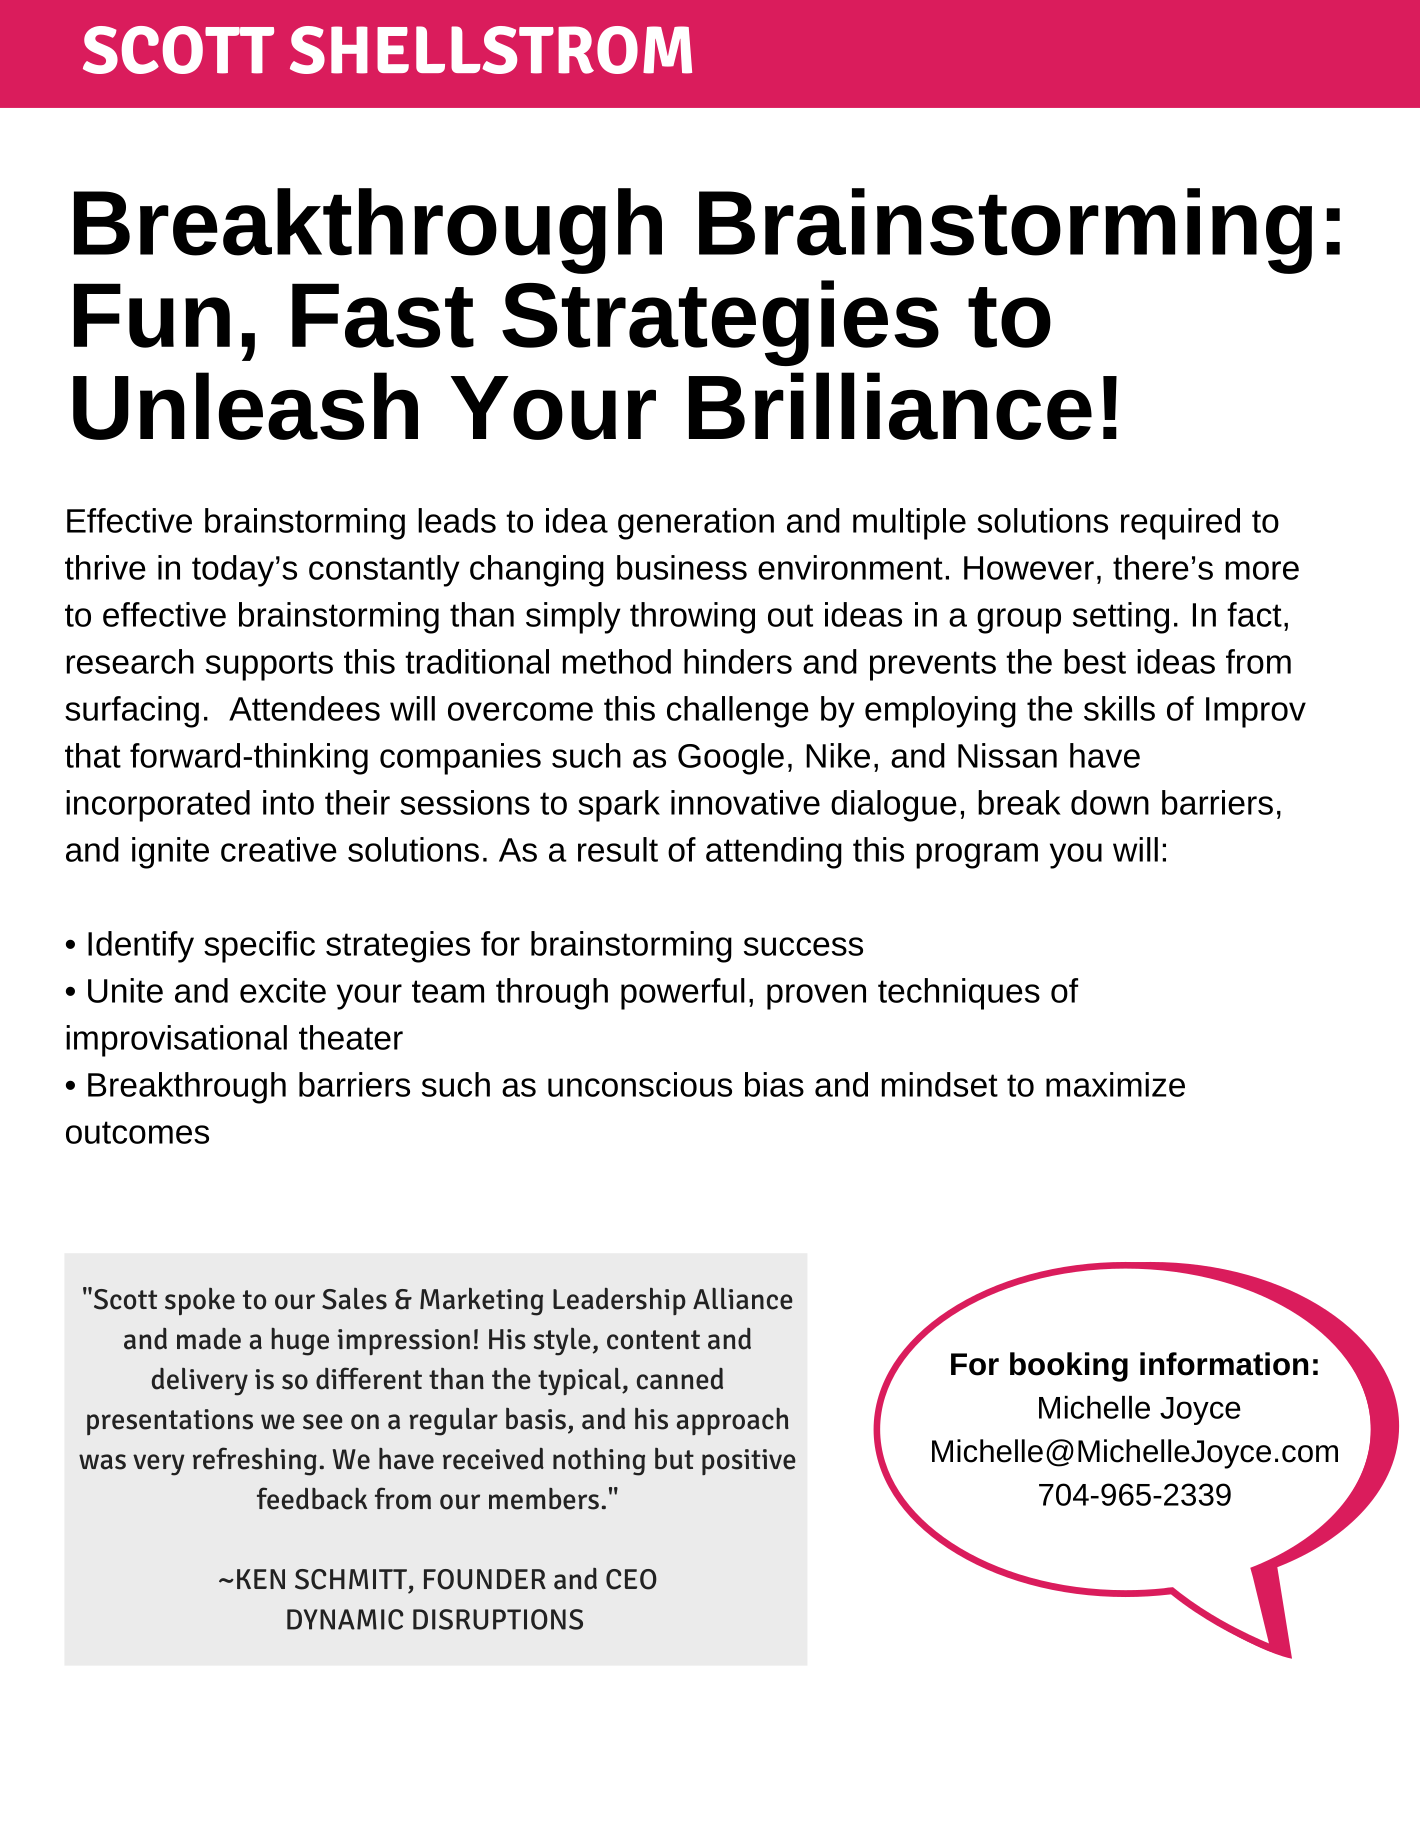 The height and width of the screenshot is (1838, 1420). Describe the element at coordinates (259, 947) in the screenshot. I see `specific` at that location.
